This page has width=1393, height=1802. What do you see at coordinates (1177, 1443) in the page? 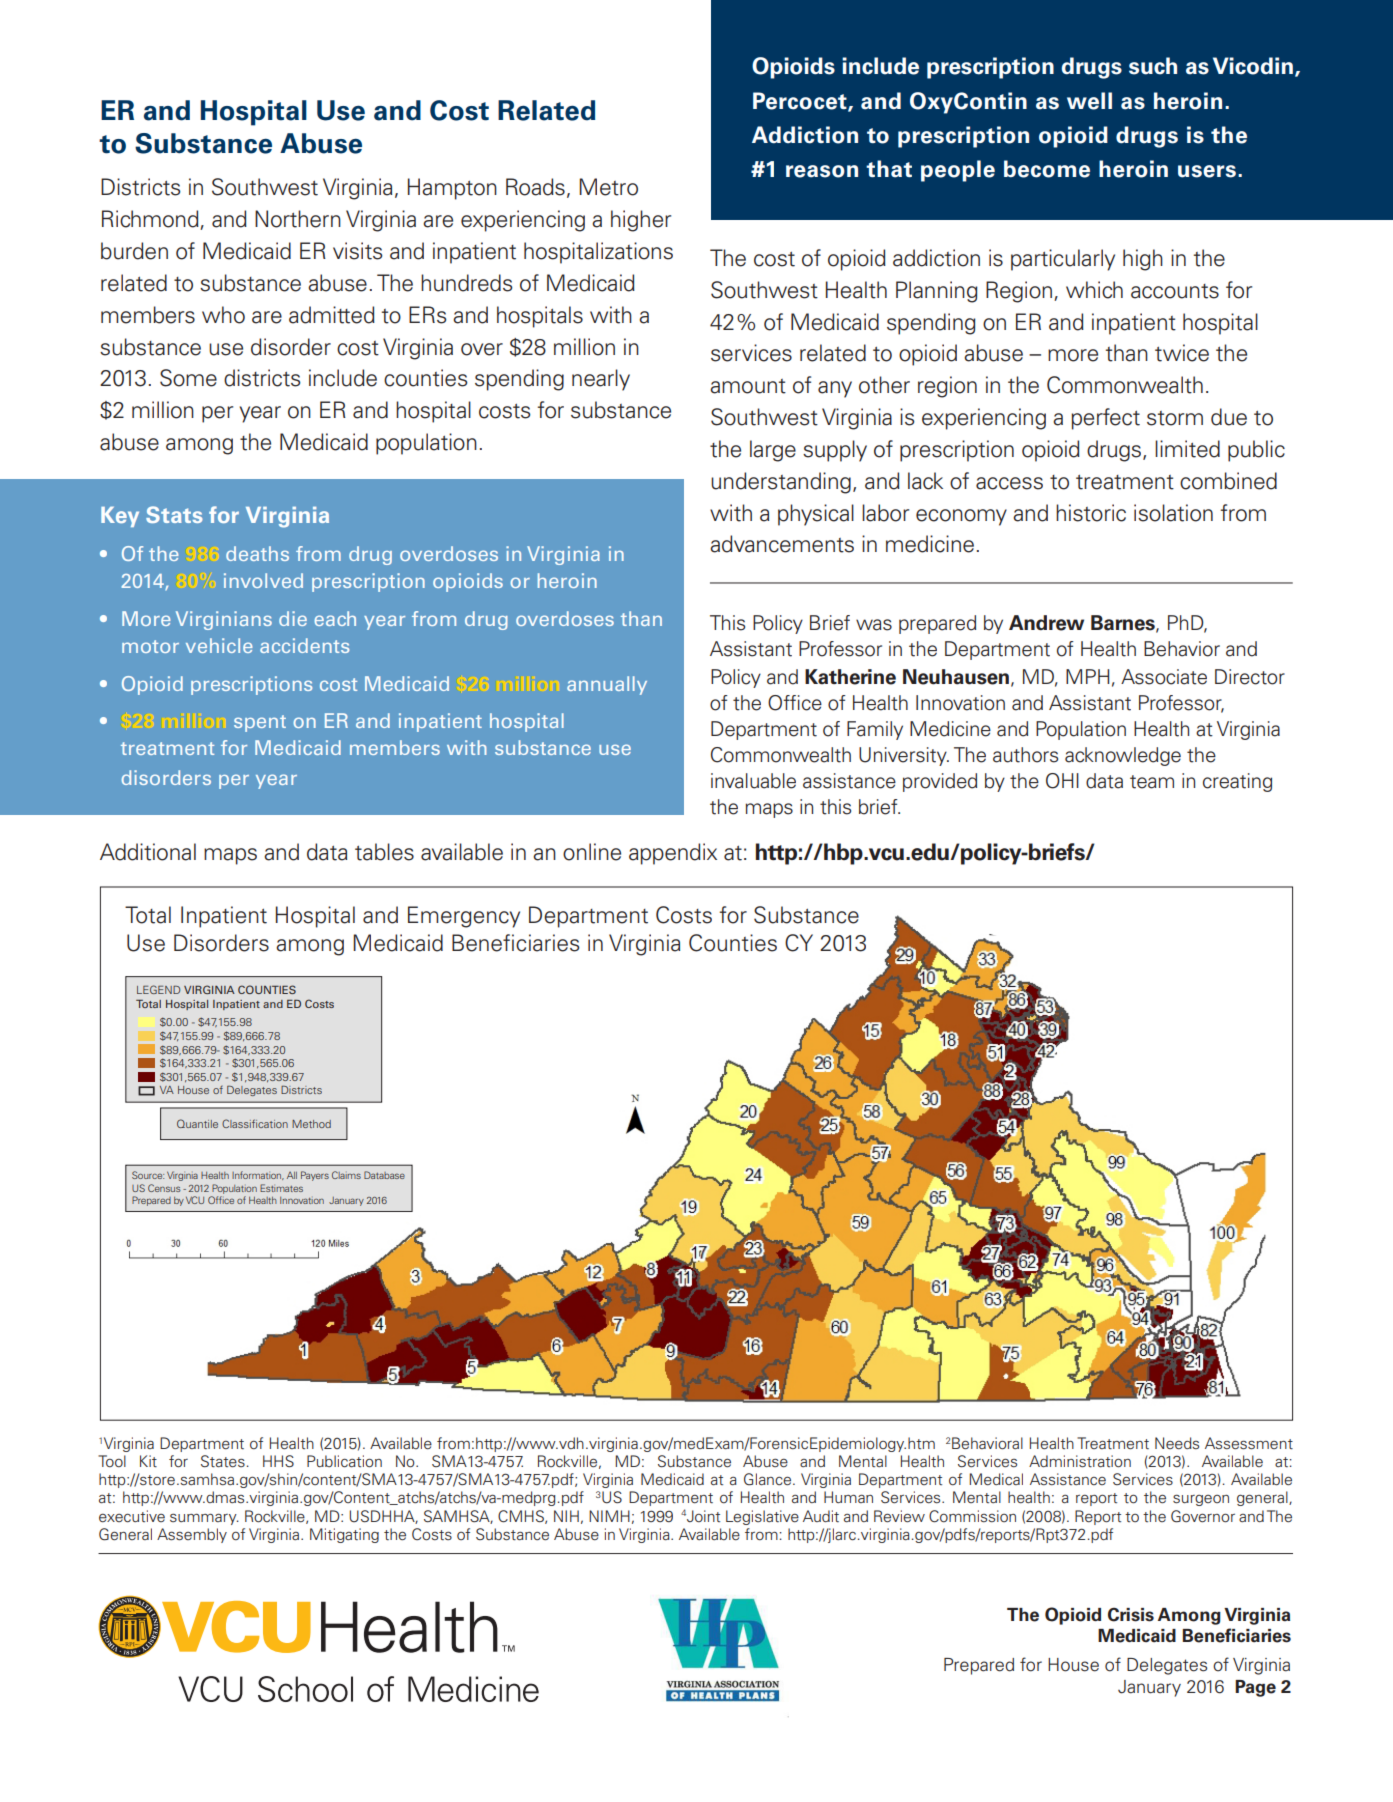
I see `Needs` at bounding box center [1177, 1443].
